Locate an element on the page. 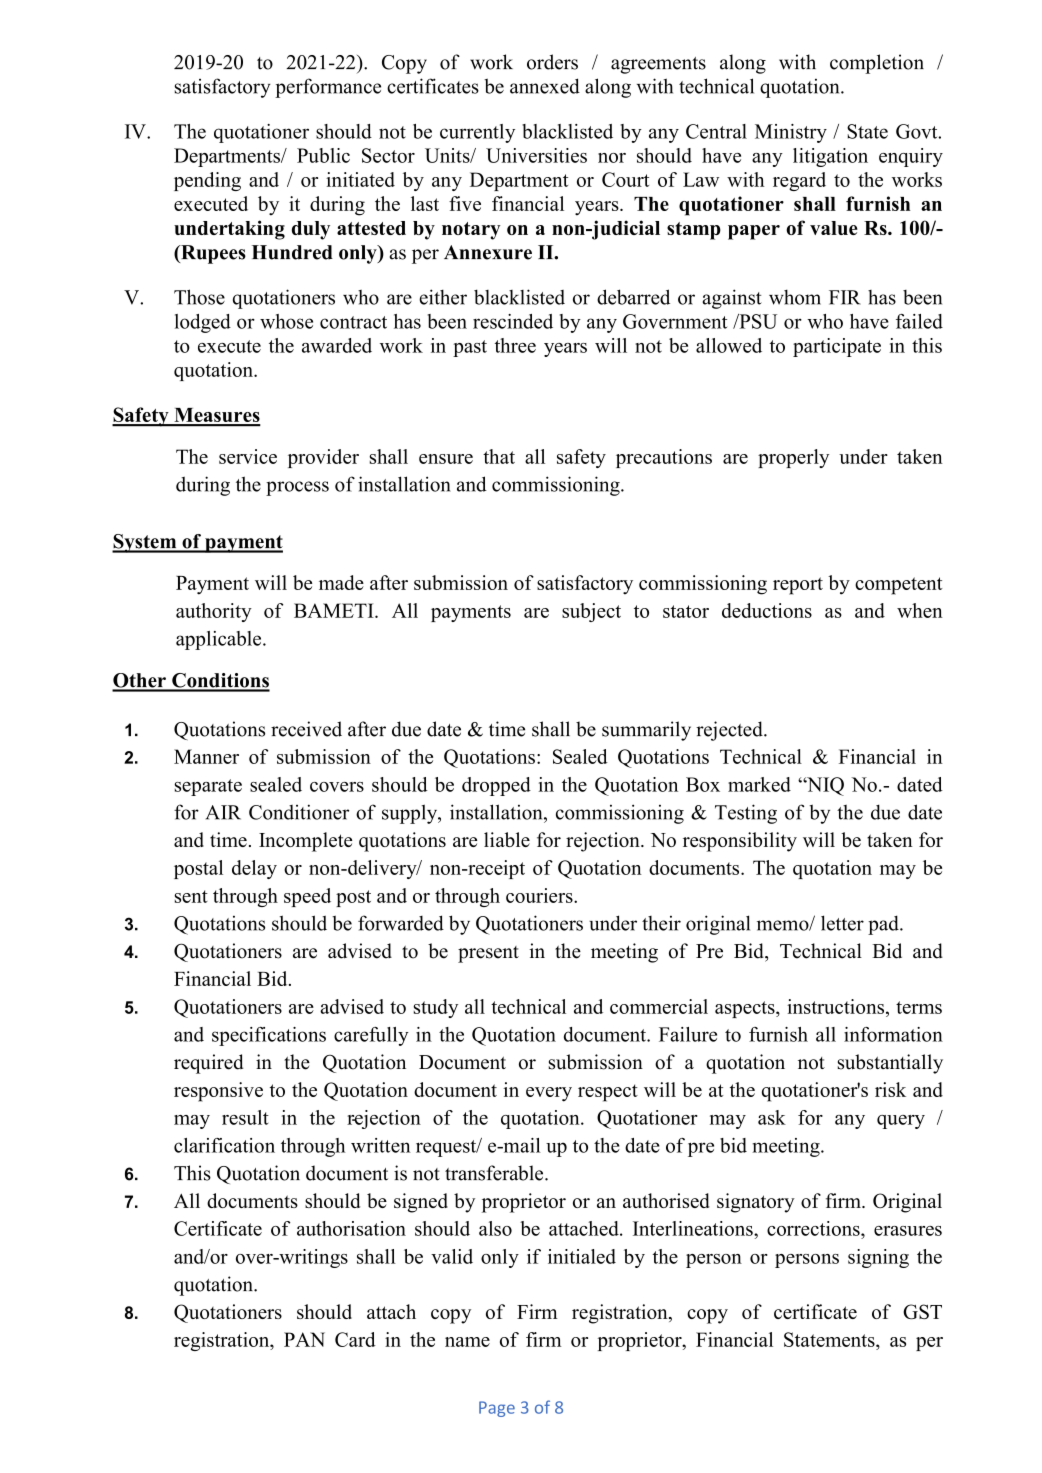  GST is located at coordinates (922, 1311).
